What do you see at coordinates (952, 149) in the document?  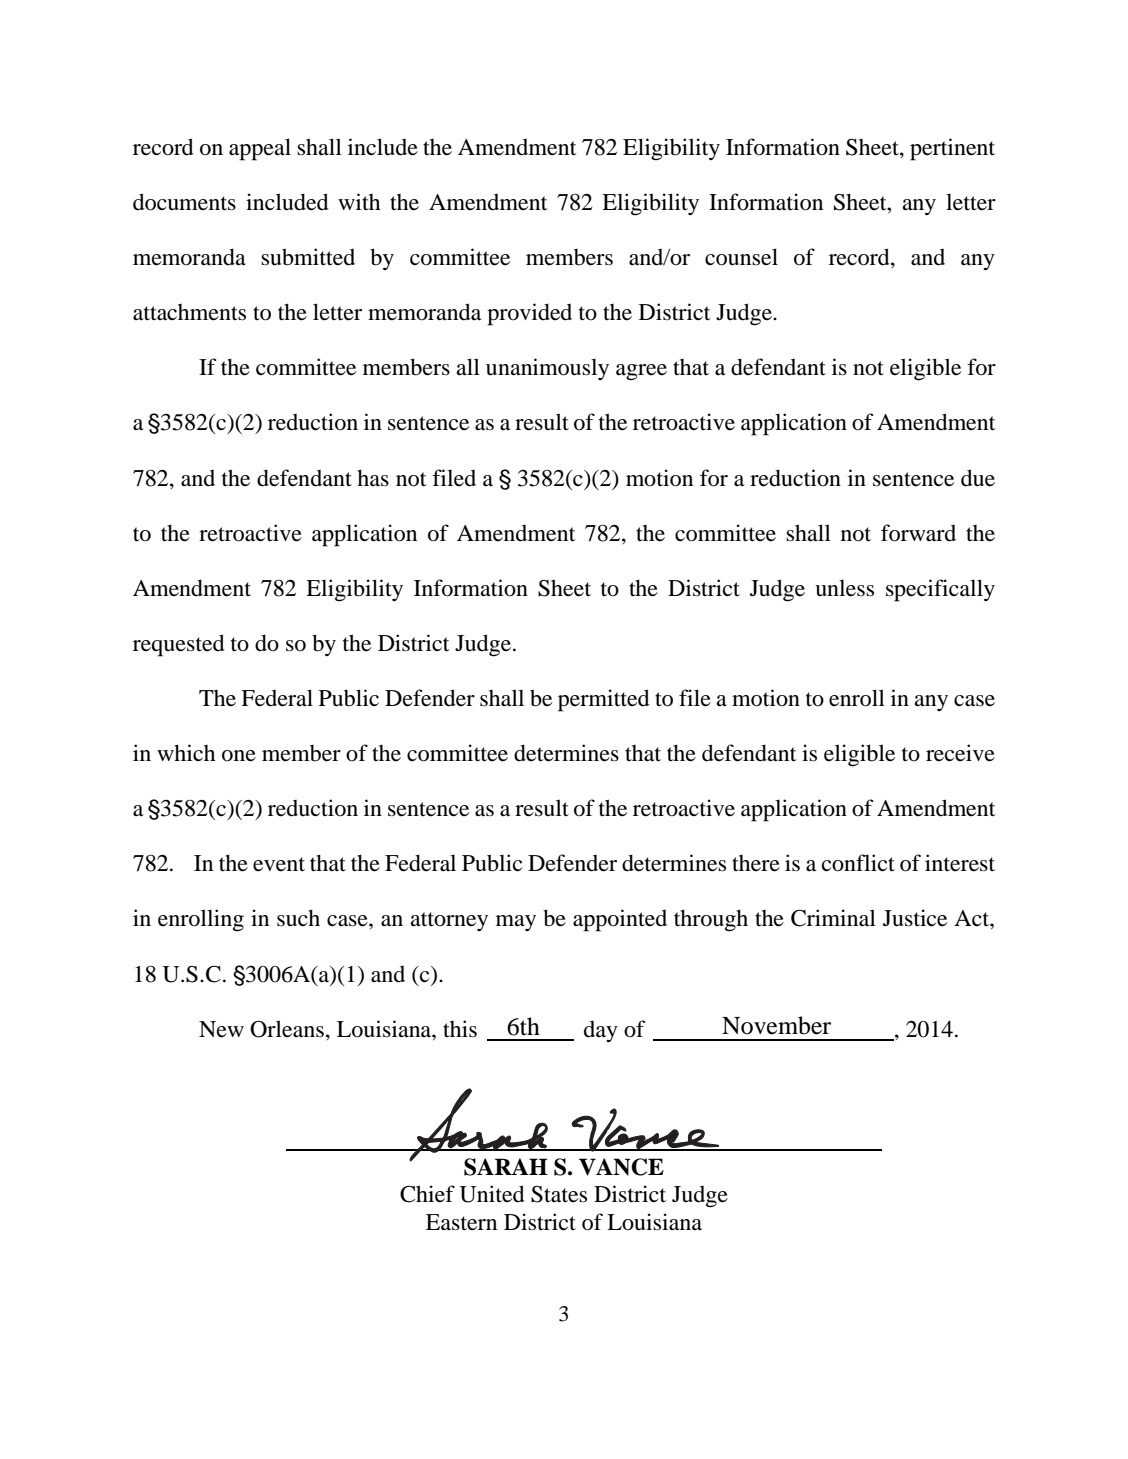 I see `pertinent` at bounding box center [952, 149].
